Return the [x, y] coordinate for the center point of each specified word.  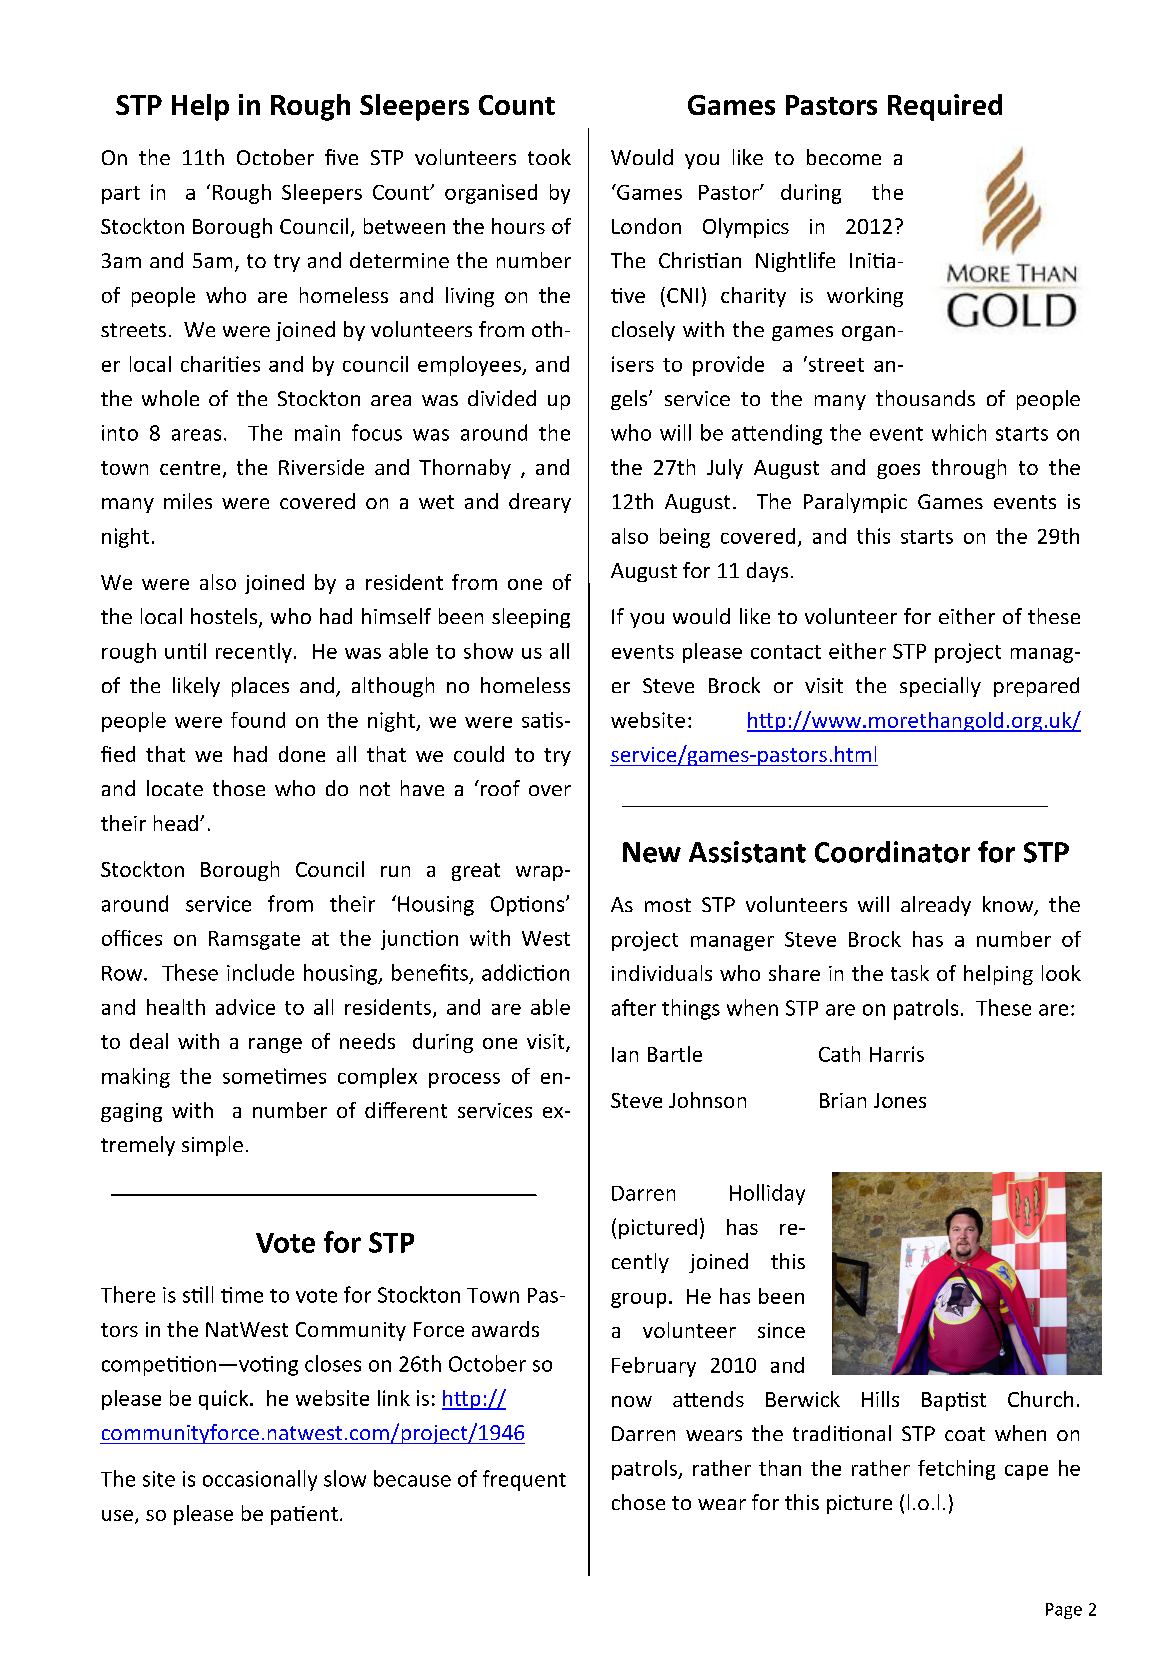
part [121, 195]
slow [345, 1478]
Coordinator [892, 852]
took [549, 157]
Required [945, 107]
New [652, 852]
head [176, 823]
